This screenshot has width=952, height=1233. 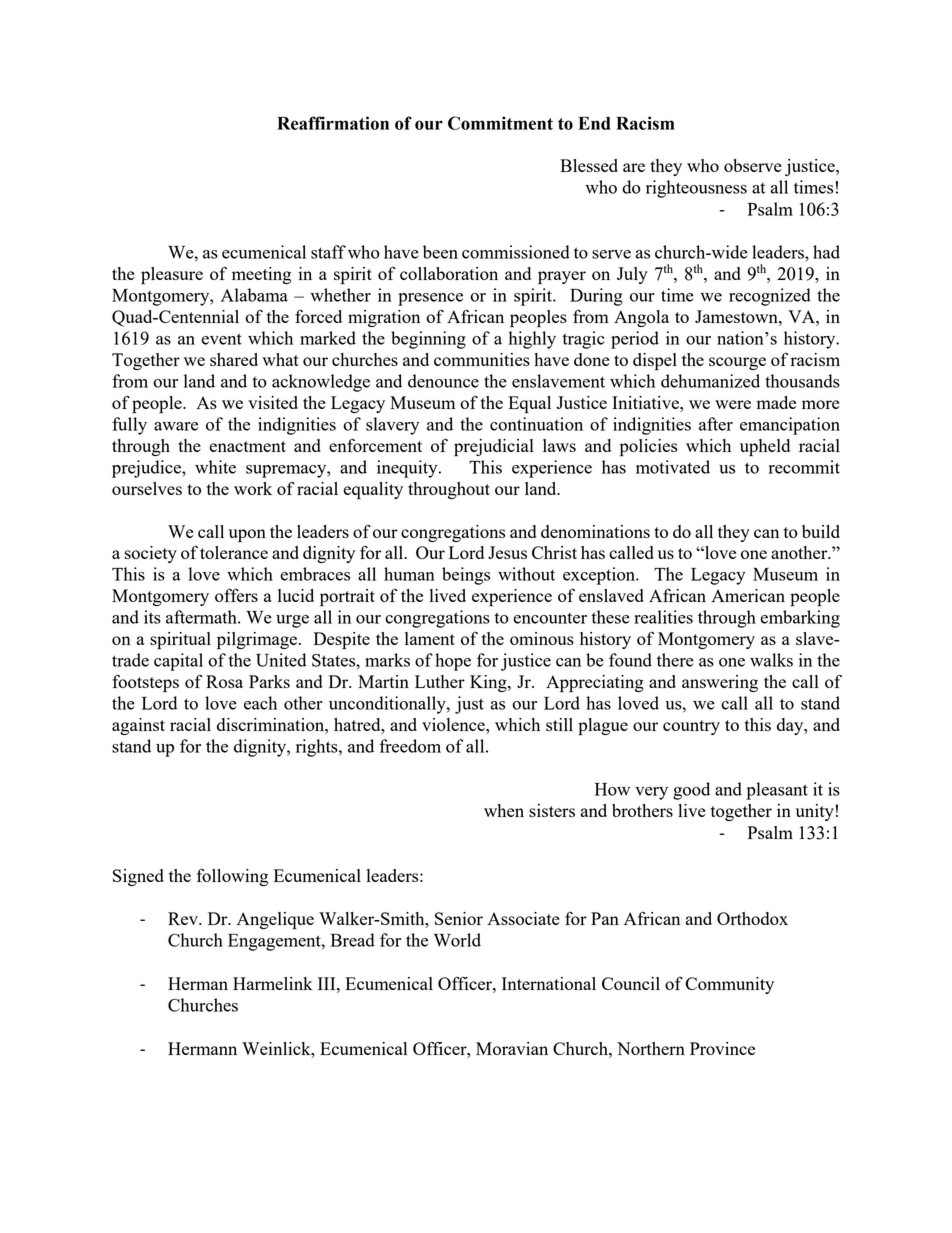 What do you see at coordinates (733, 404) in the screenshot?
I see `were` at bounding box center [733, 404].
